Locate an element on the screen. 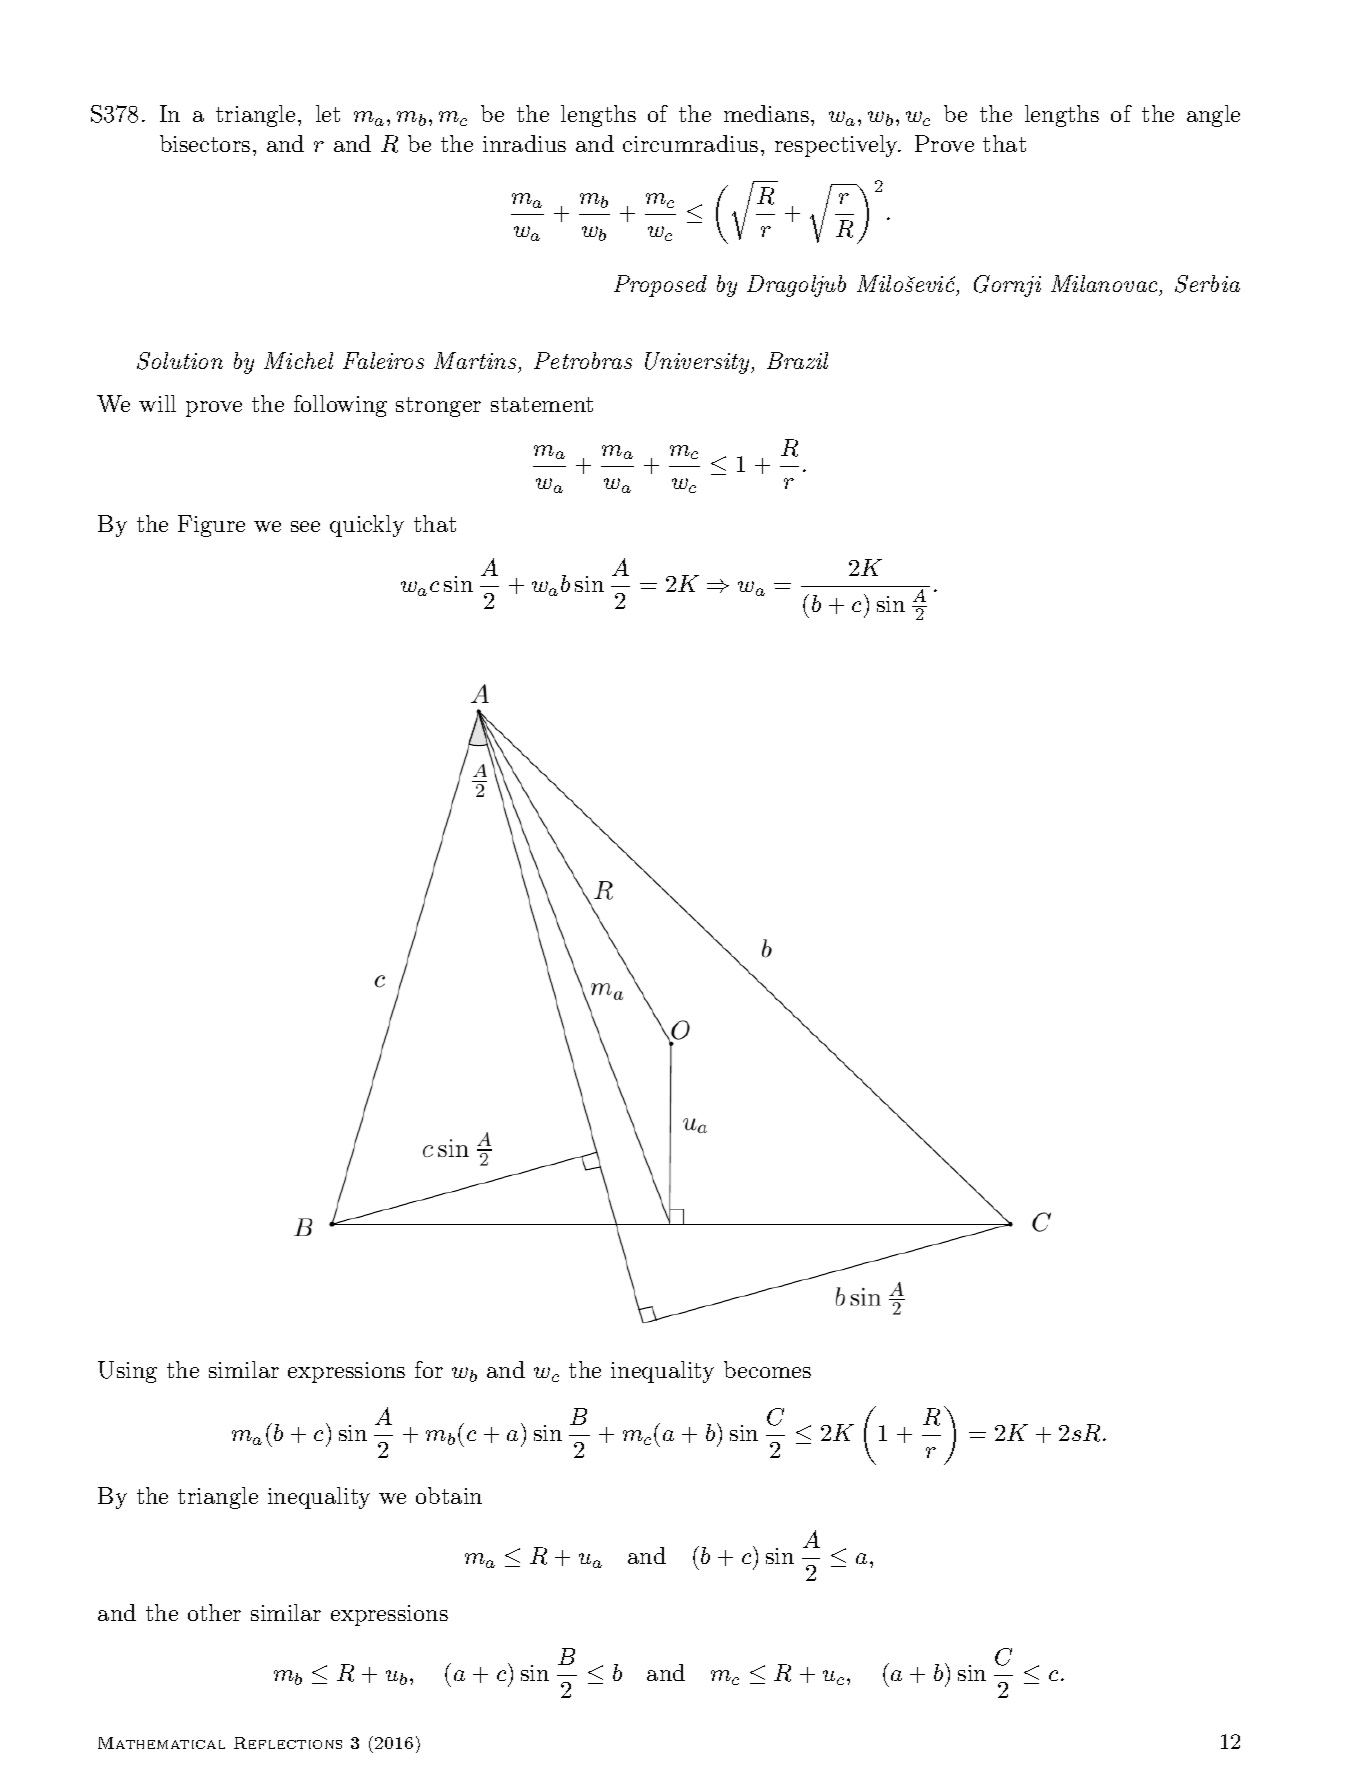  bisectors is located at coordinates (205, 143).
